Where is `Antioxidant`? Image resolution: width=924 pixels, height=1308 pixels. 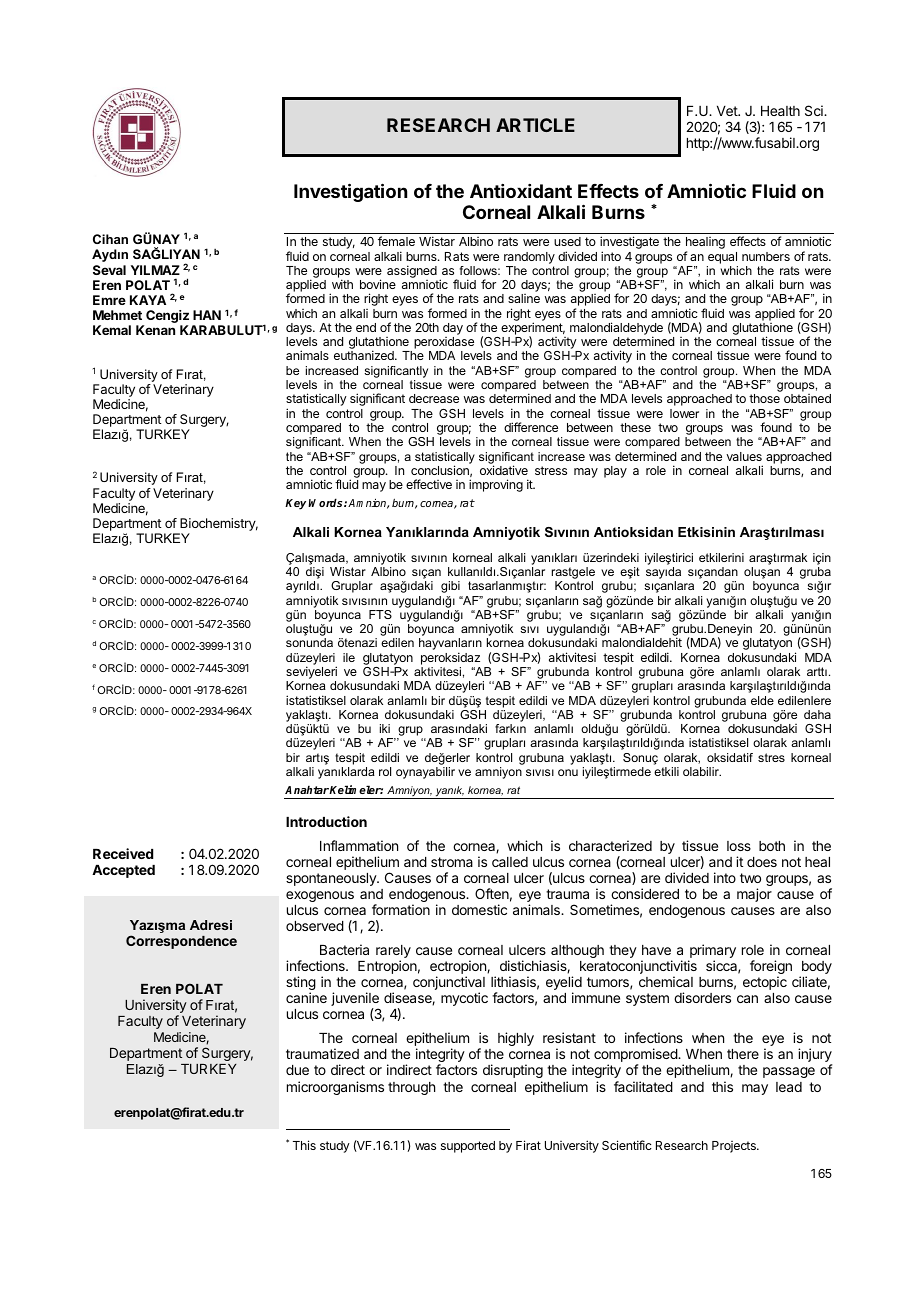 Antioxidant is located at coordinates (521, 191).
